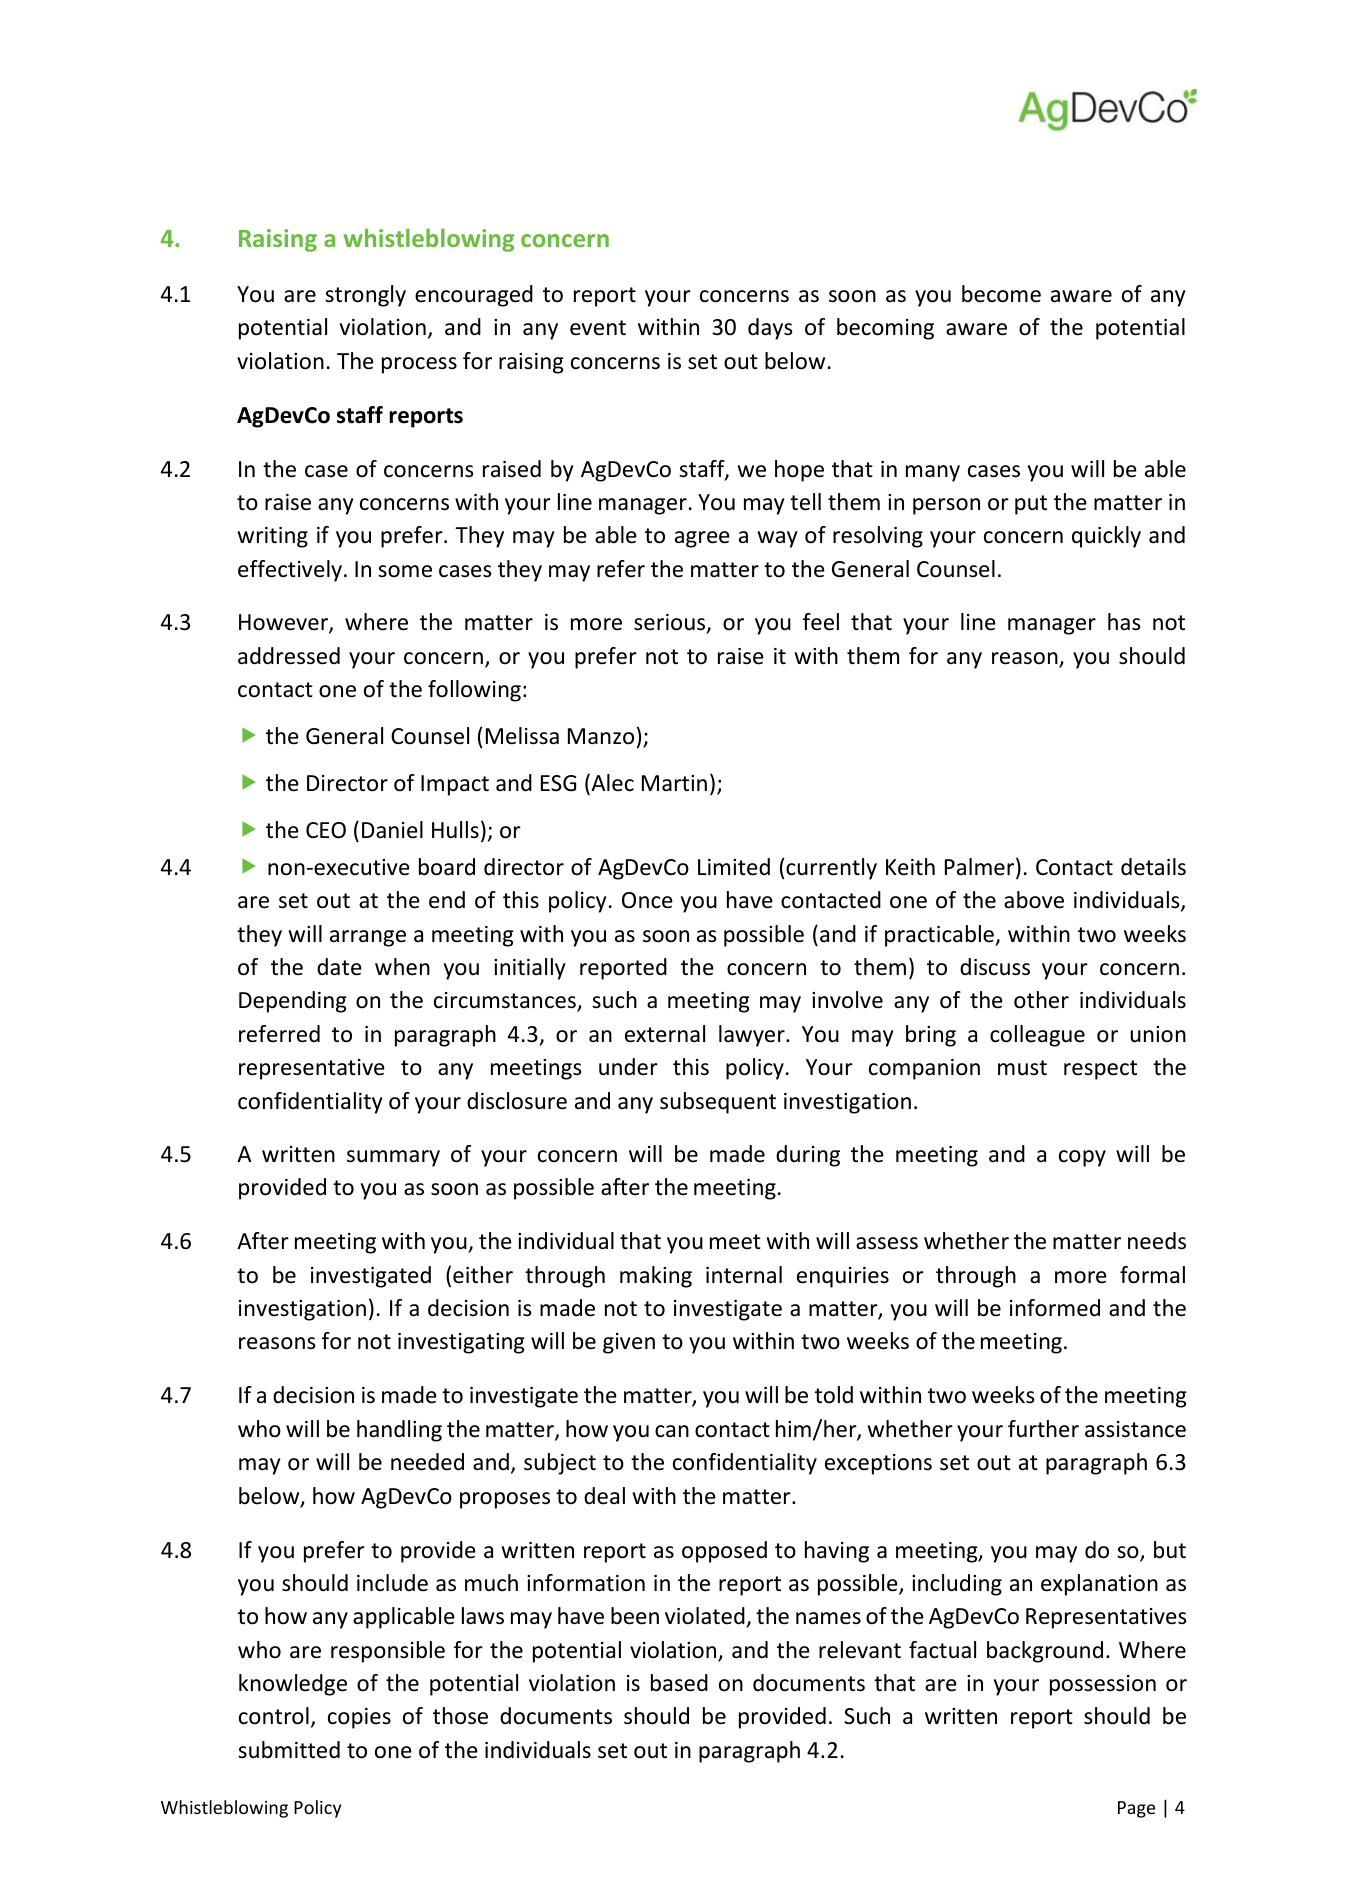 The width and height of the screenshot is (1346, 1903). Describe the element at coordinates (672, 1431) in the screenshot. I see `can` at that location.
